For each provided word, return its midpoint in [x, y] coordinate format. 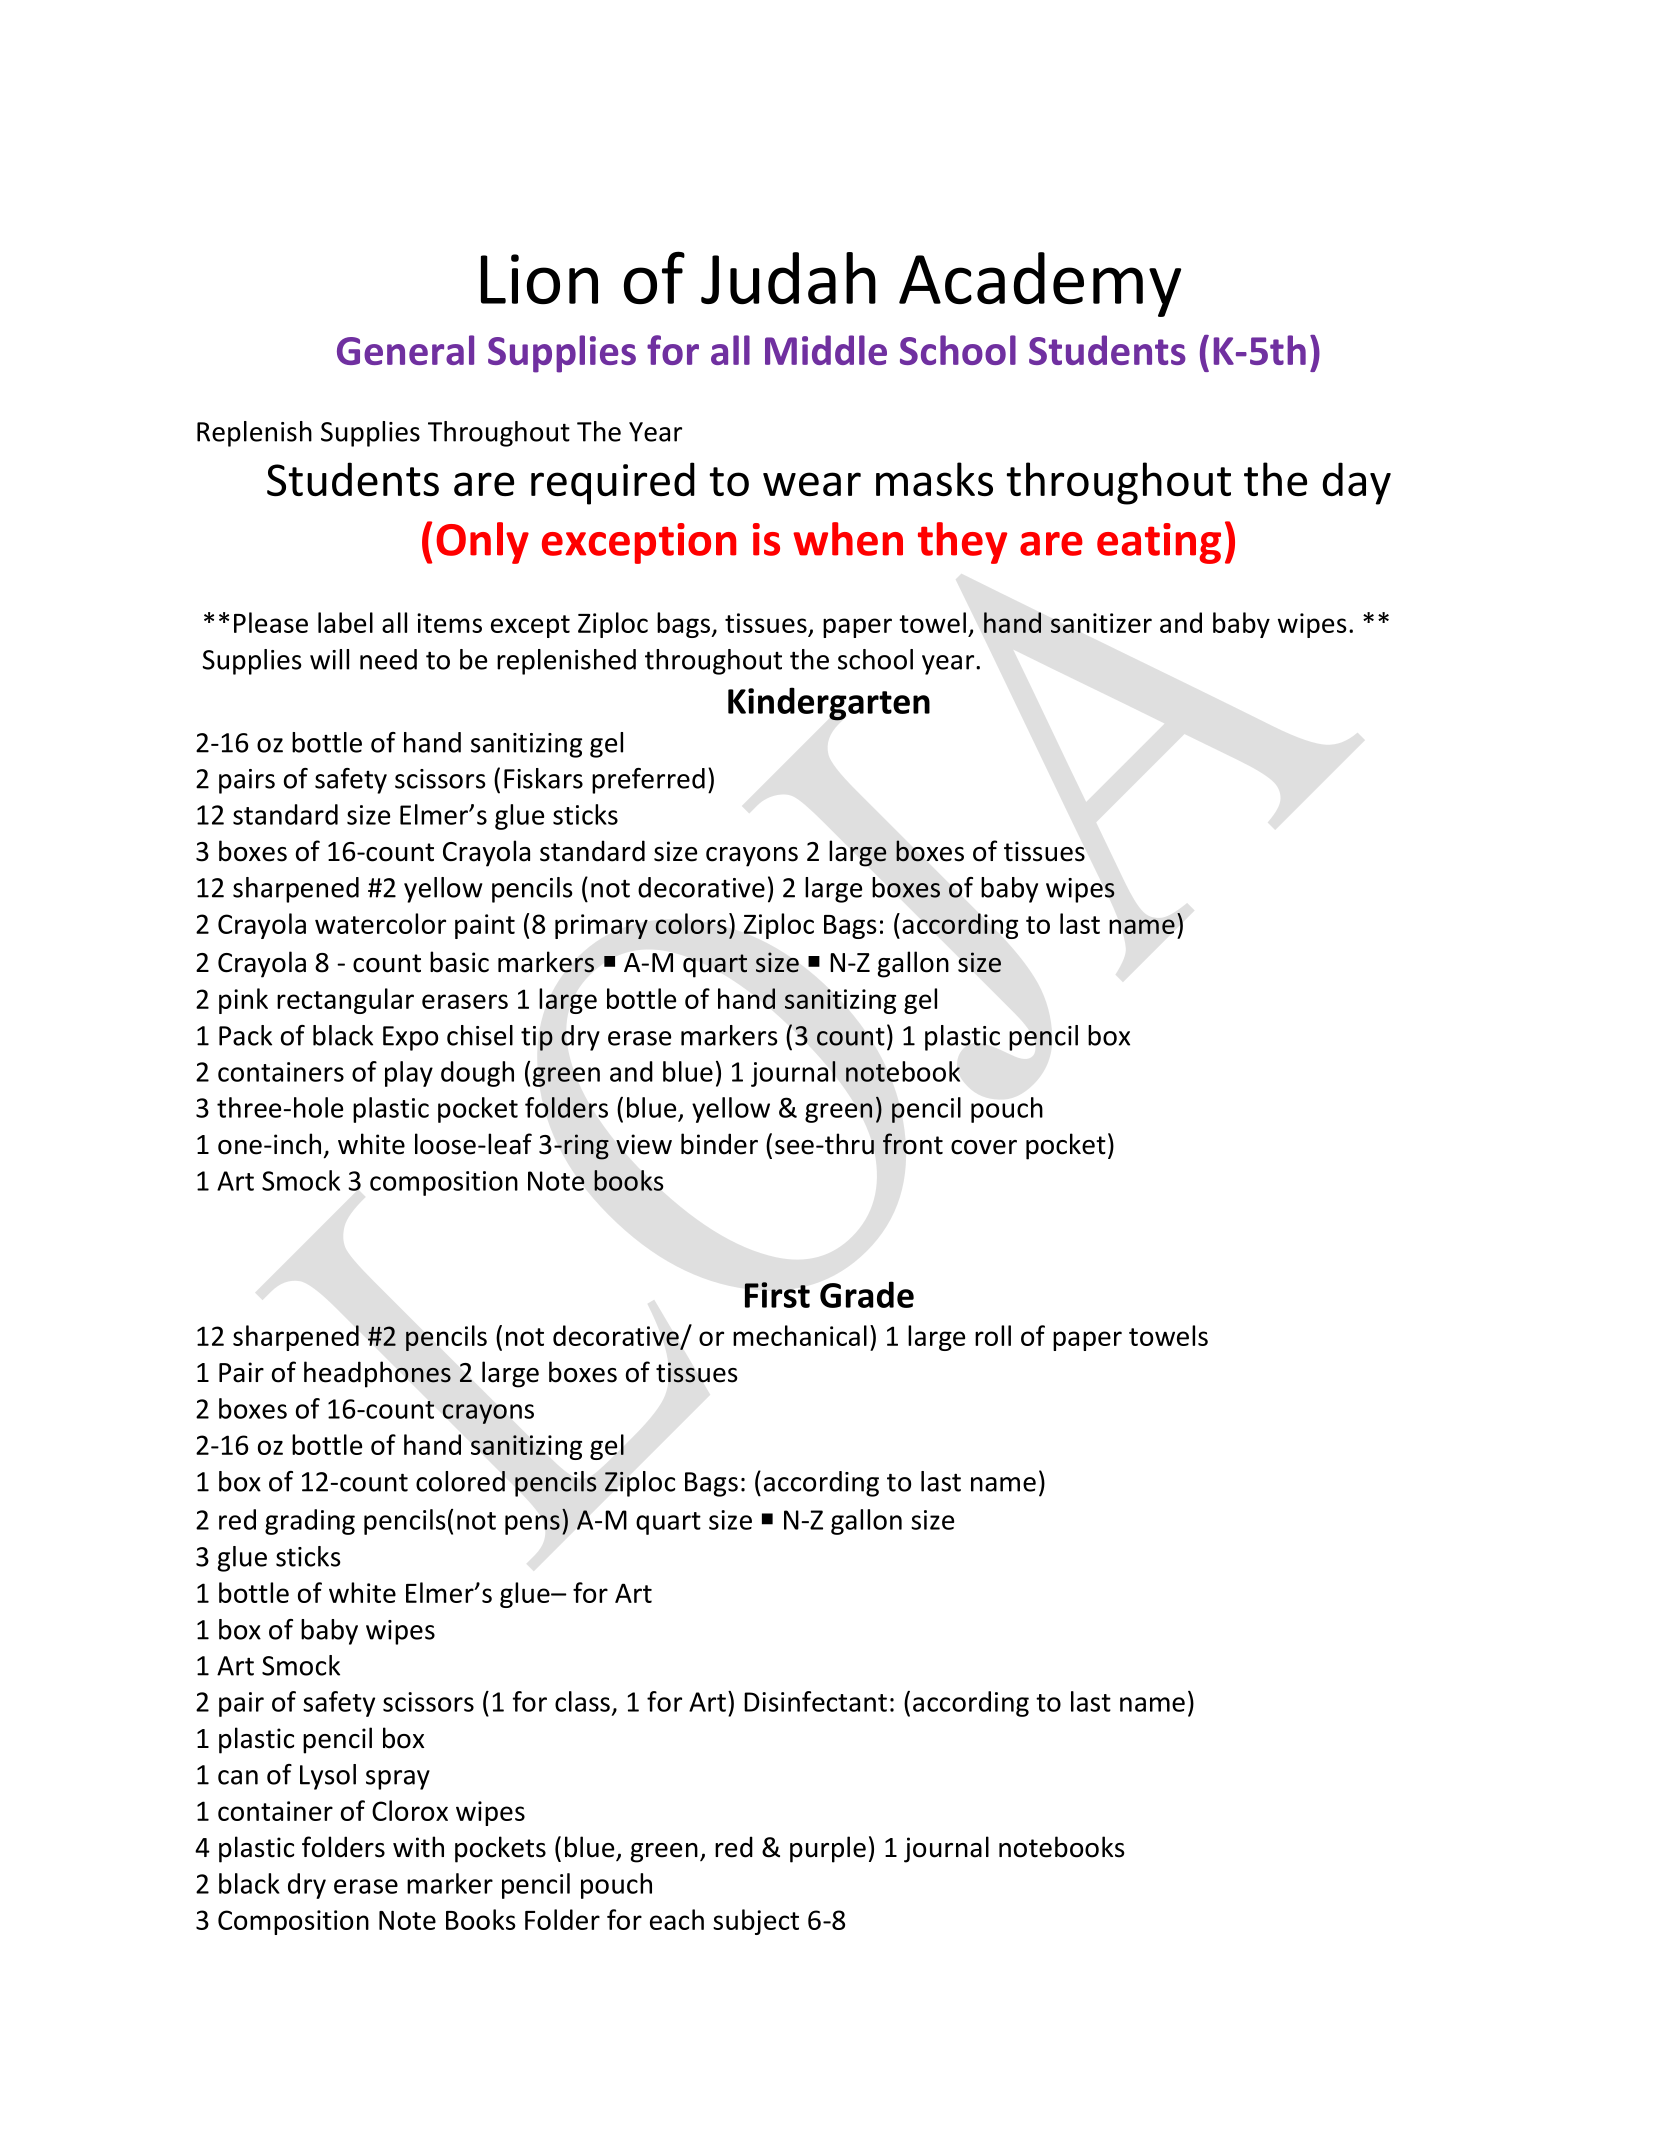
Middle [826, 350]
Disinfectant [815, 1701]
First [777, 1295]
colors [691, 923]
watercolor [380, 923]
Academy [1040, 284]
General [405, 350]
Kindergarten [829, 704]
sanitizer [1101, 623]
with [418, 1847]
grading [310, 1522]
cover [984, 1147]
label [345, 622]
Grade [867, 1294]
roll [993, 1335]
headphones [377, 1374]
